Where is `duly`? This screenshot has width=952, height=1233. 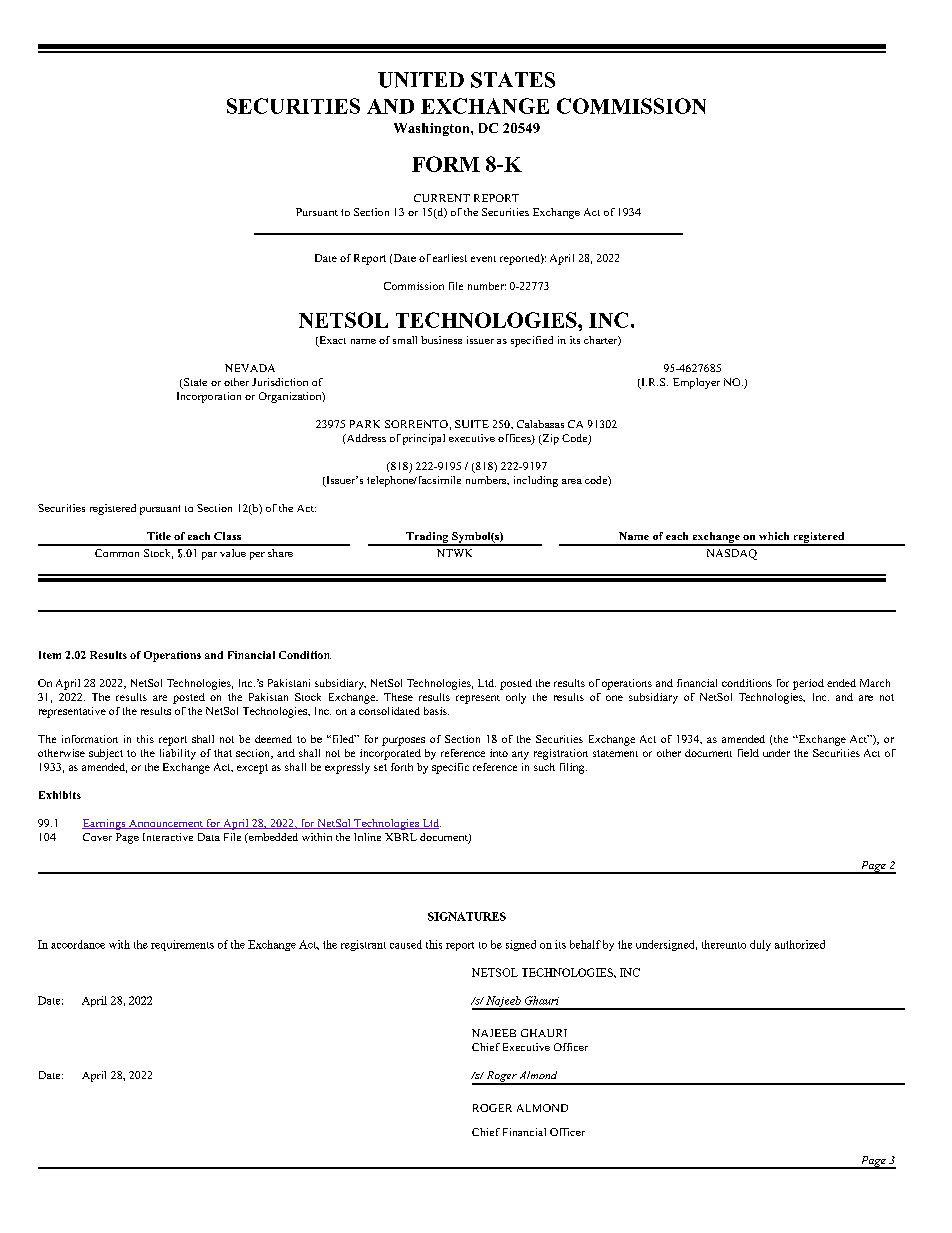
duly is located at coordinates (760, 945).
